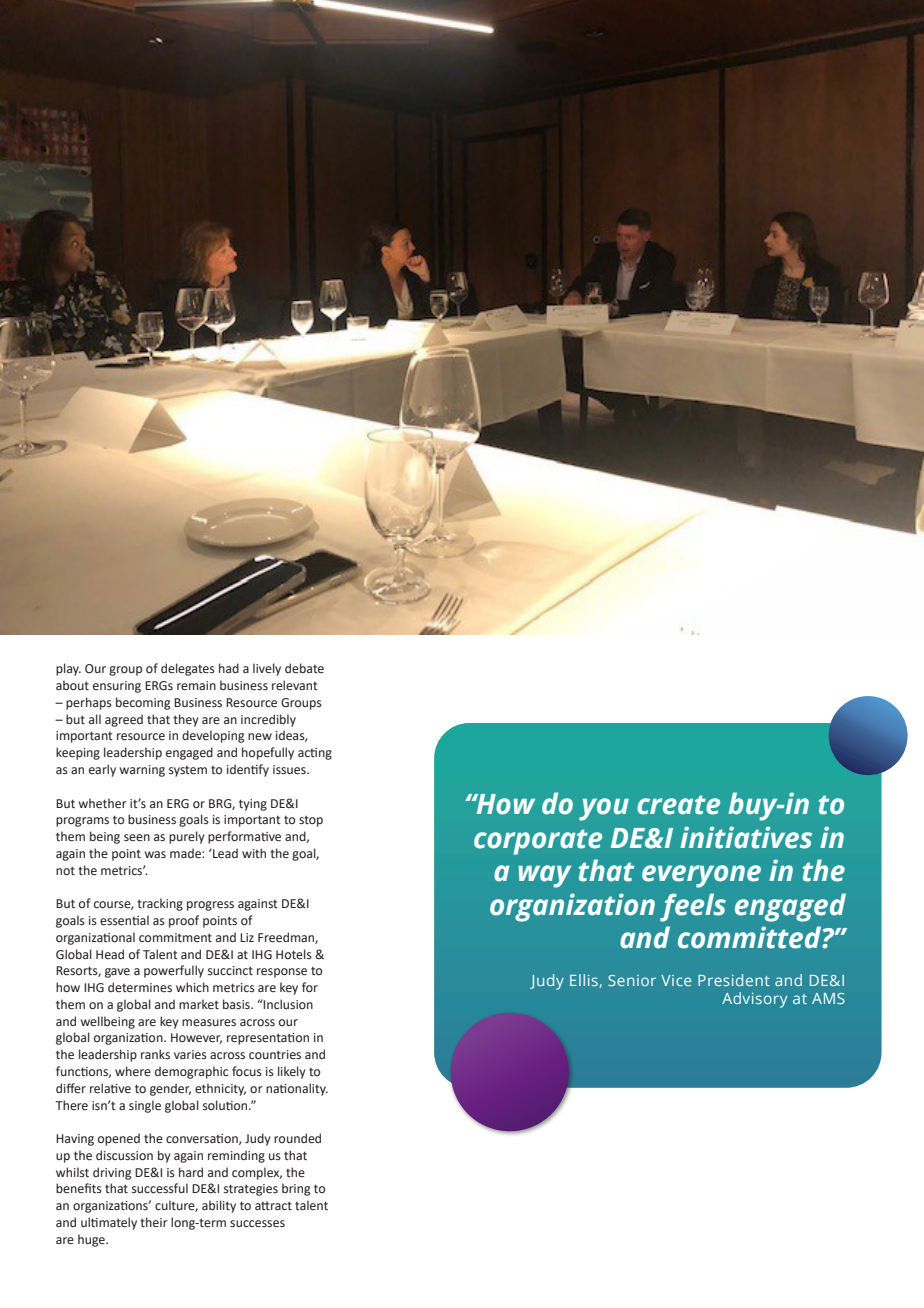 Image resolution: width=924 pixels, height=1308 pixels. Describe the element at coordinates (117, 687) in the screenshot. I see `ensuring` at that location.
